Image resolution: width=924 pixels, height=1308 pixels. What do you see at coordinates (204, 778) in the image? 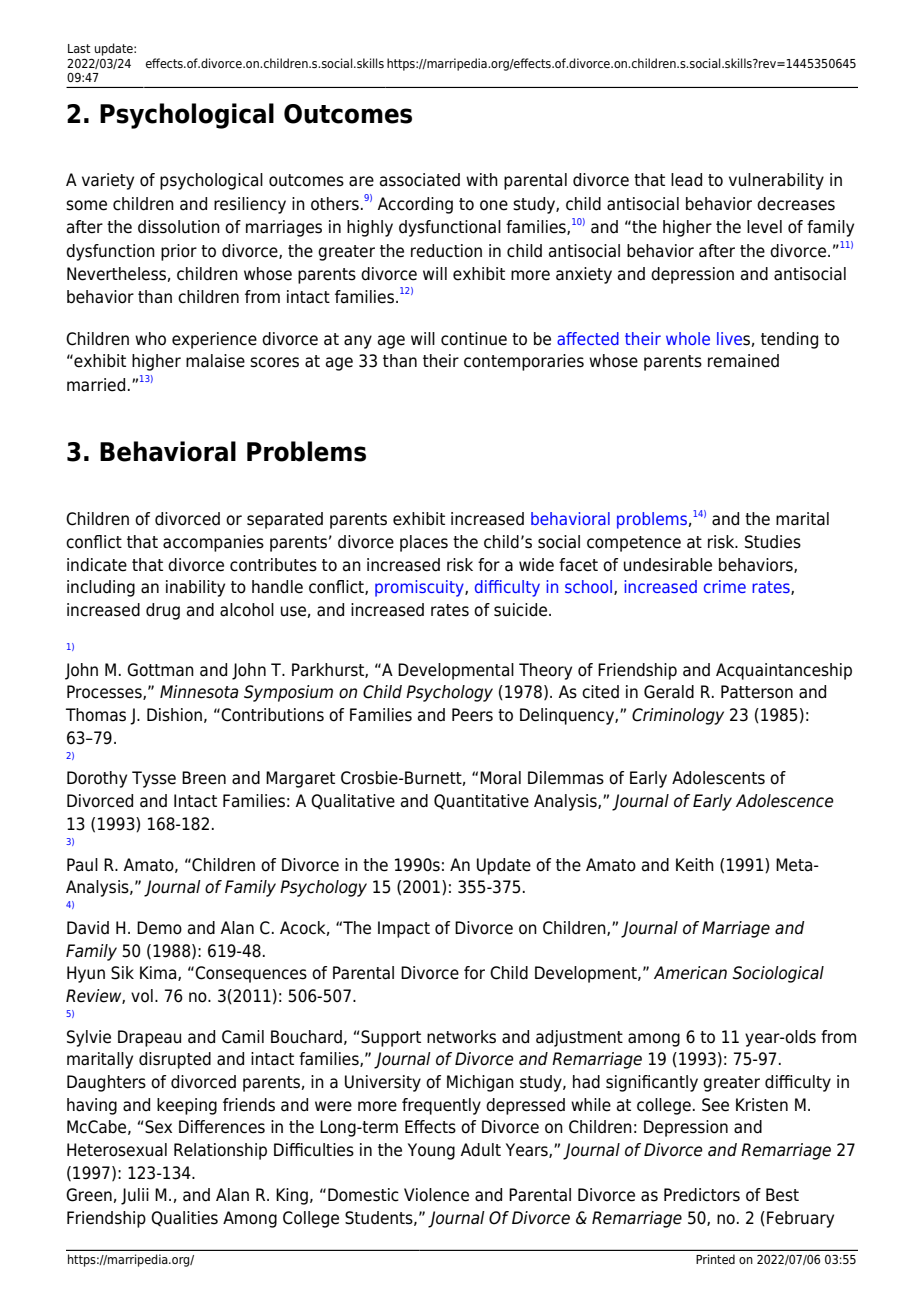
I see `Breen` at bounding box center [204, 778].
